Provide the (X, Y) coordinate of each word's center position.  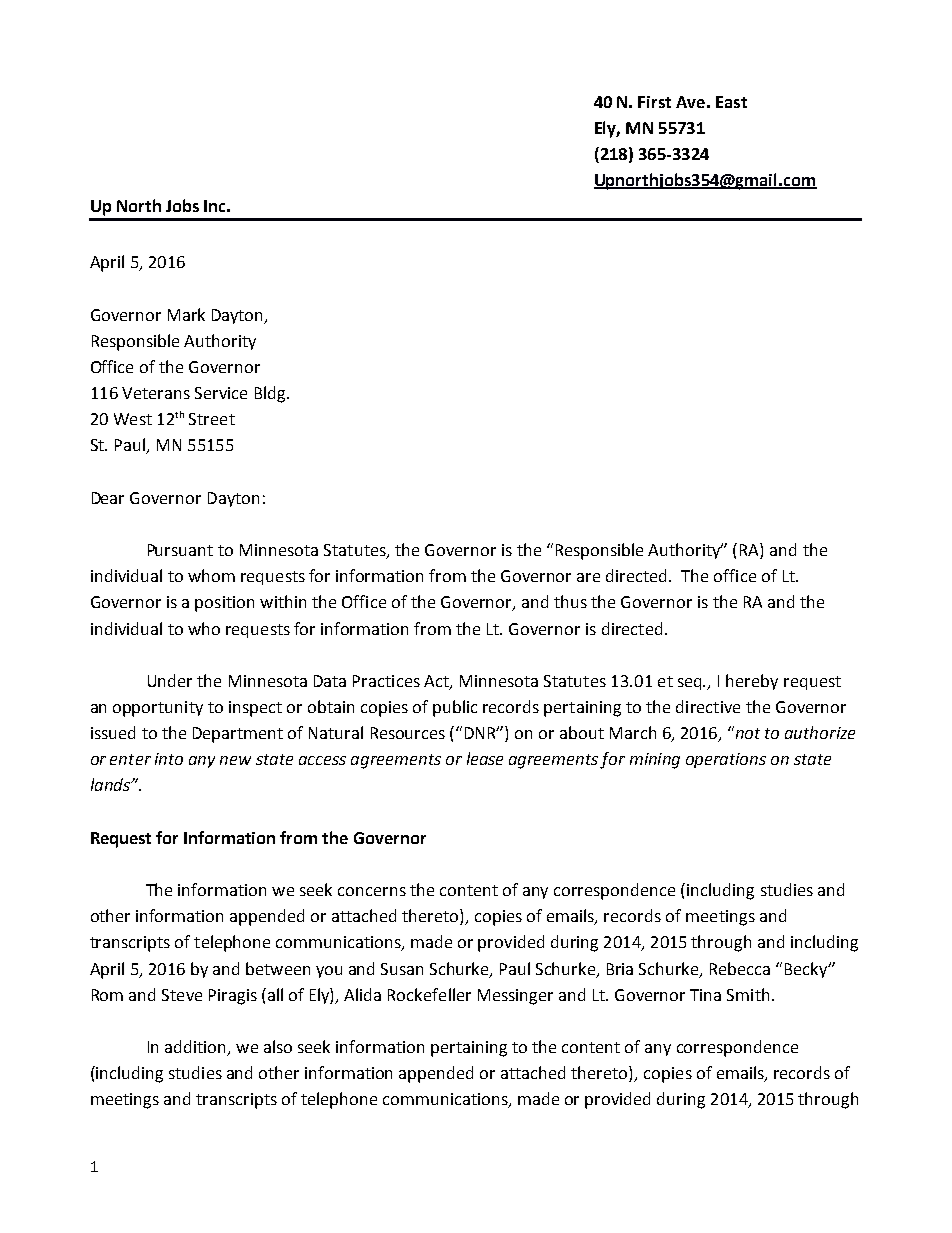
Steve (182, 995)
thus (570, 601)
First (654, 102)
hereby (752, 682)
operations (726, 760)
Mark (186, 314)
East (731, 102)
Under (170, 680)
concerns (372, 891)
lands (111, 784)
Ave (690, 102)
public (455, 708)
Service (221, 393)
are (588, 577)
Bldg (271, 394)
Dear (108, 498)
